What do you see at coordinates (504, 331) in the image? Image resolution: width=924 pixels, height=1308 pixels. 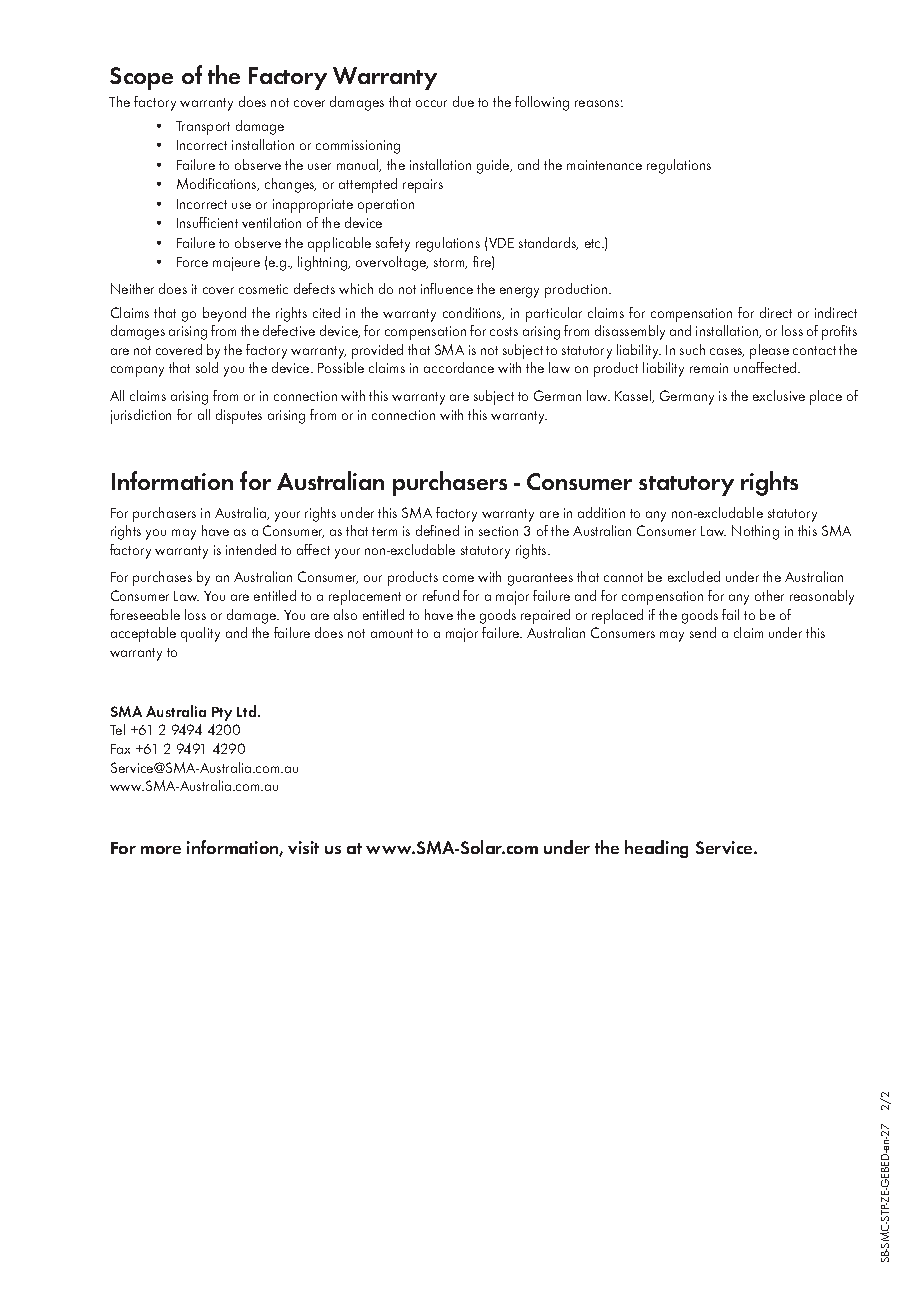 I see `costs` at bounding box center [504, 331].
